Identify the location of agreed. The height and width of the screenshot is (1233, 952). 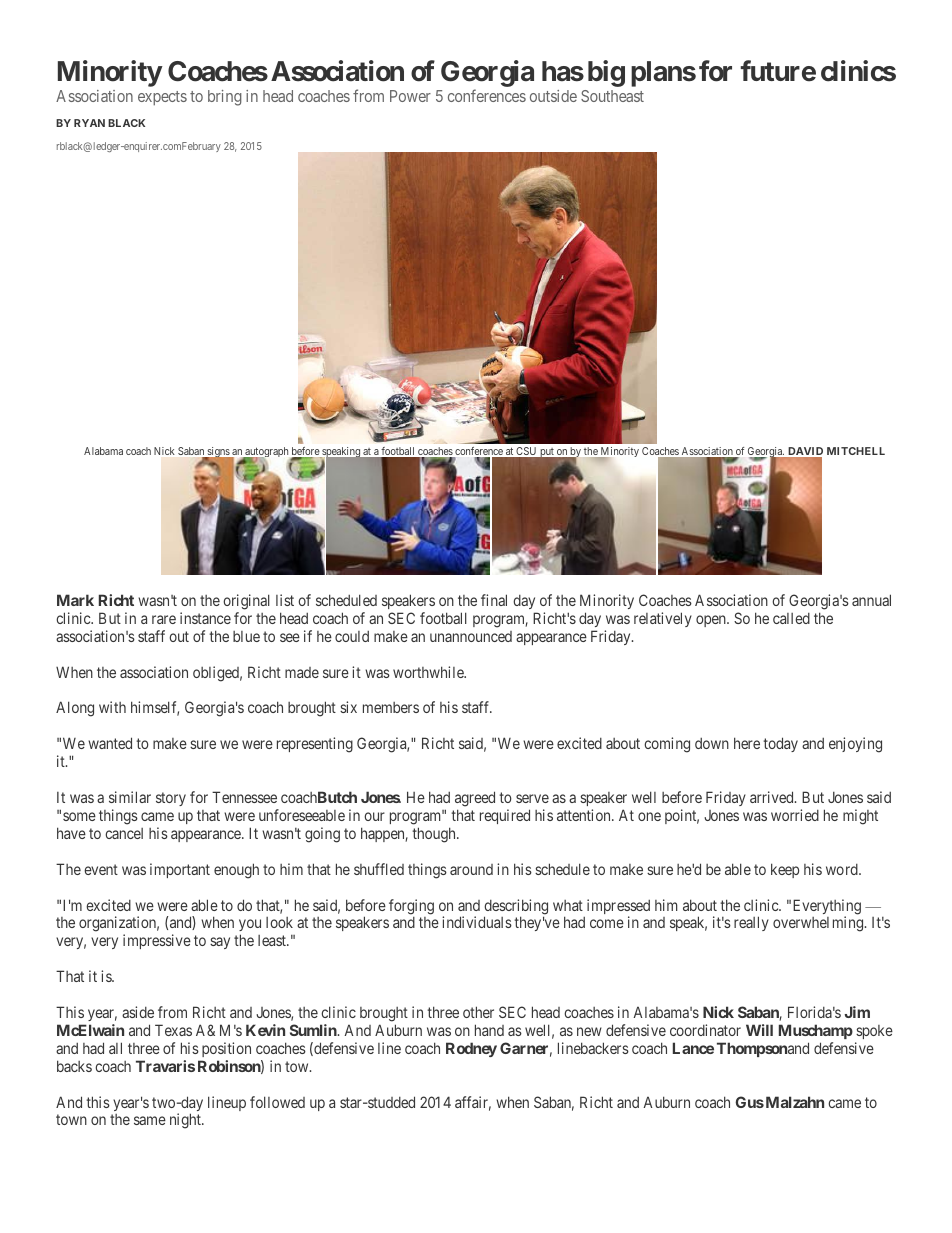
(475, 799).
